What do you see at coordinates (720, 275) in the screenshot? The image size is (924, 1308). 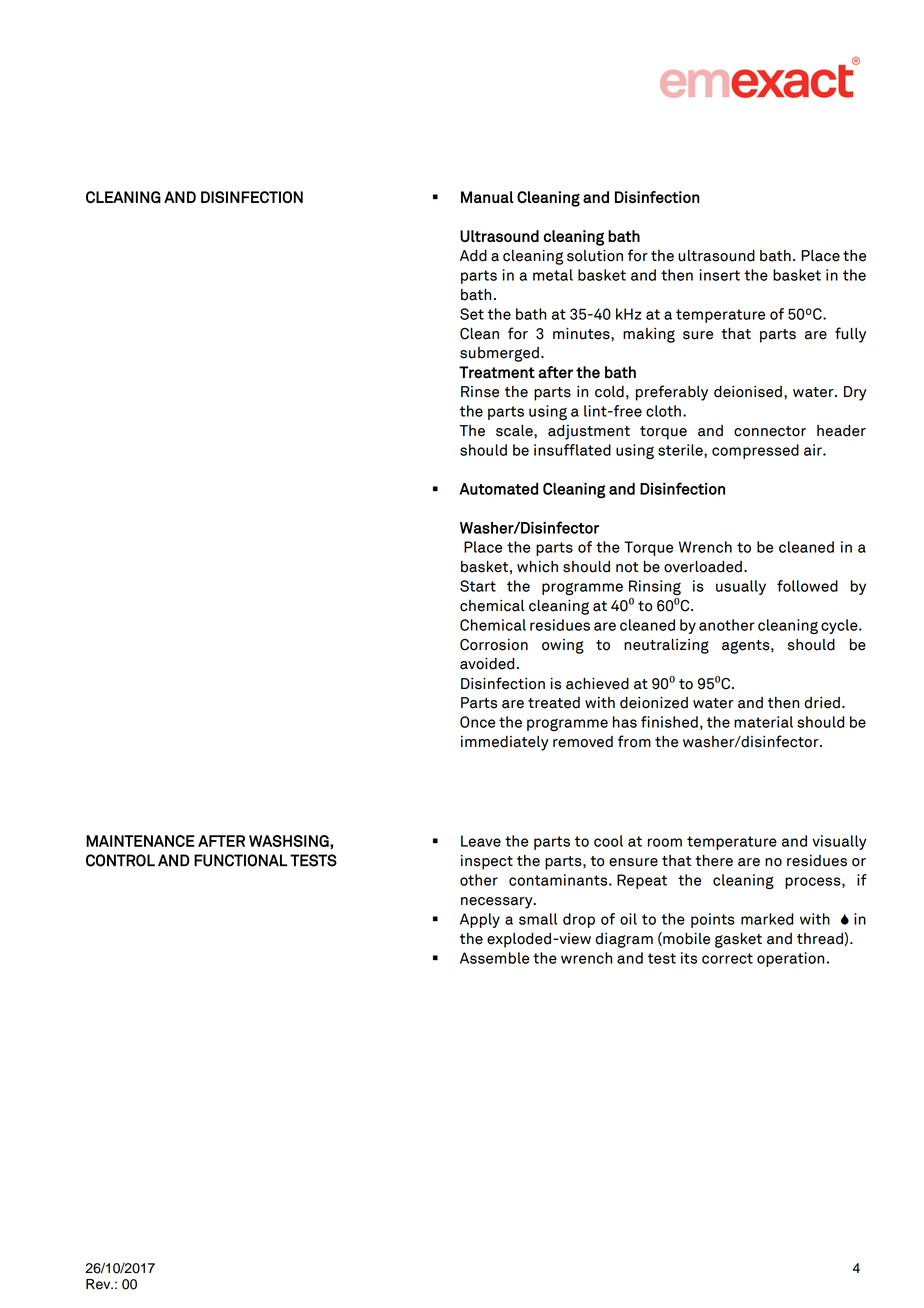 I see `insert` at bounding box center [720, 275].
